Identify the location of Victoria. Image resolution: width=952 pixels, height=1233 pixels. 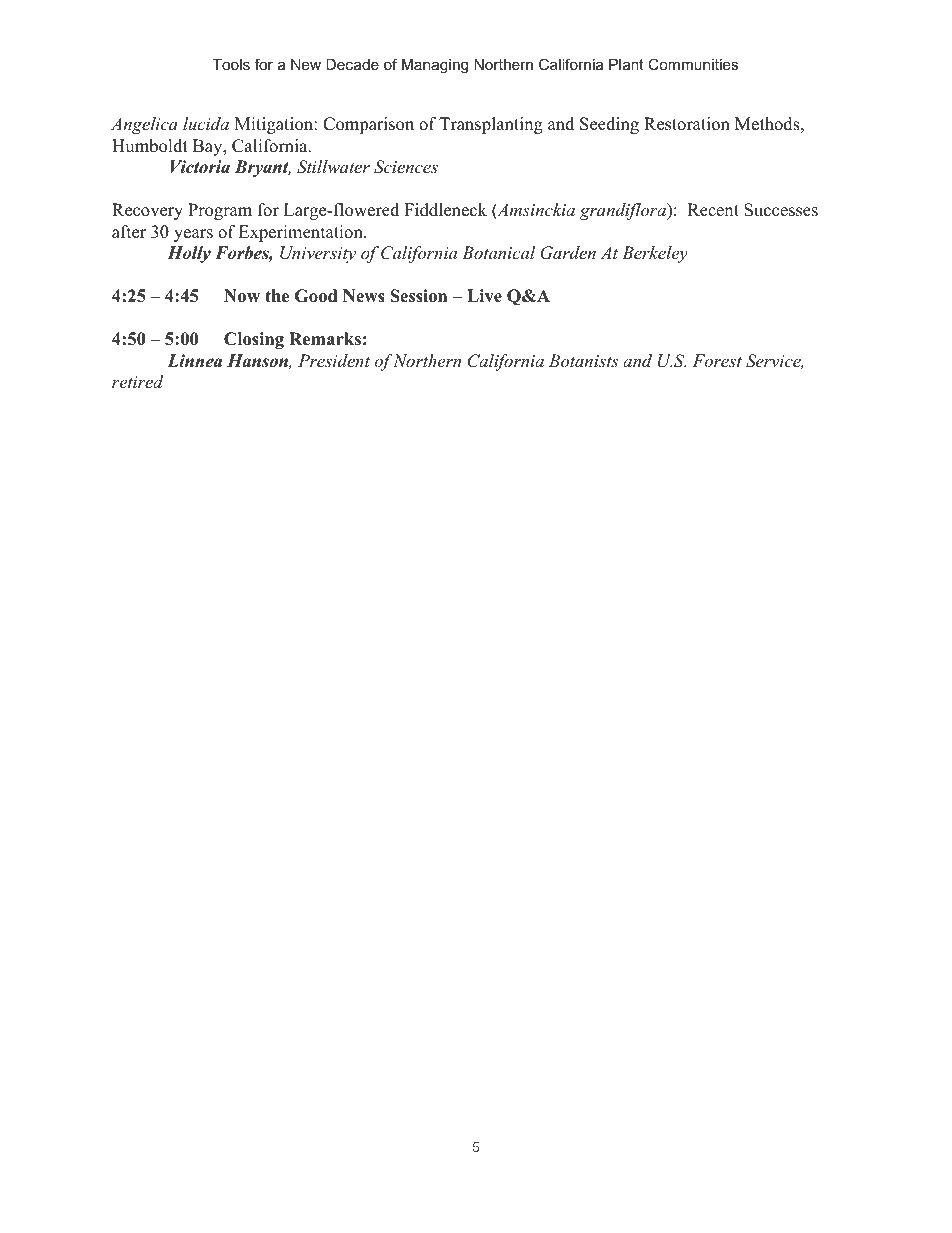
(200, 167).
